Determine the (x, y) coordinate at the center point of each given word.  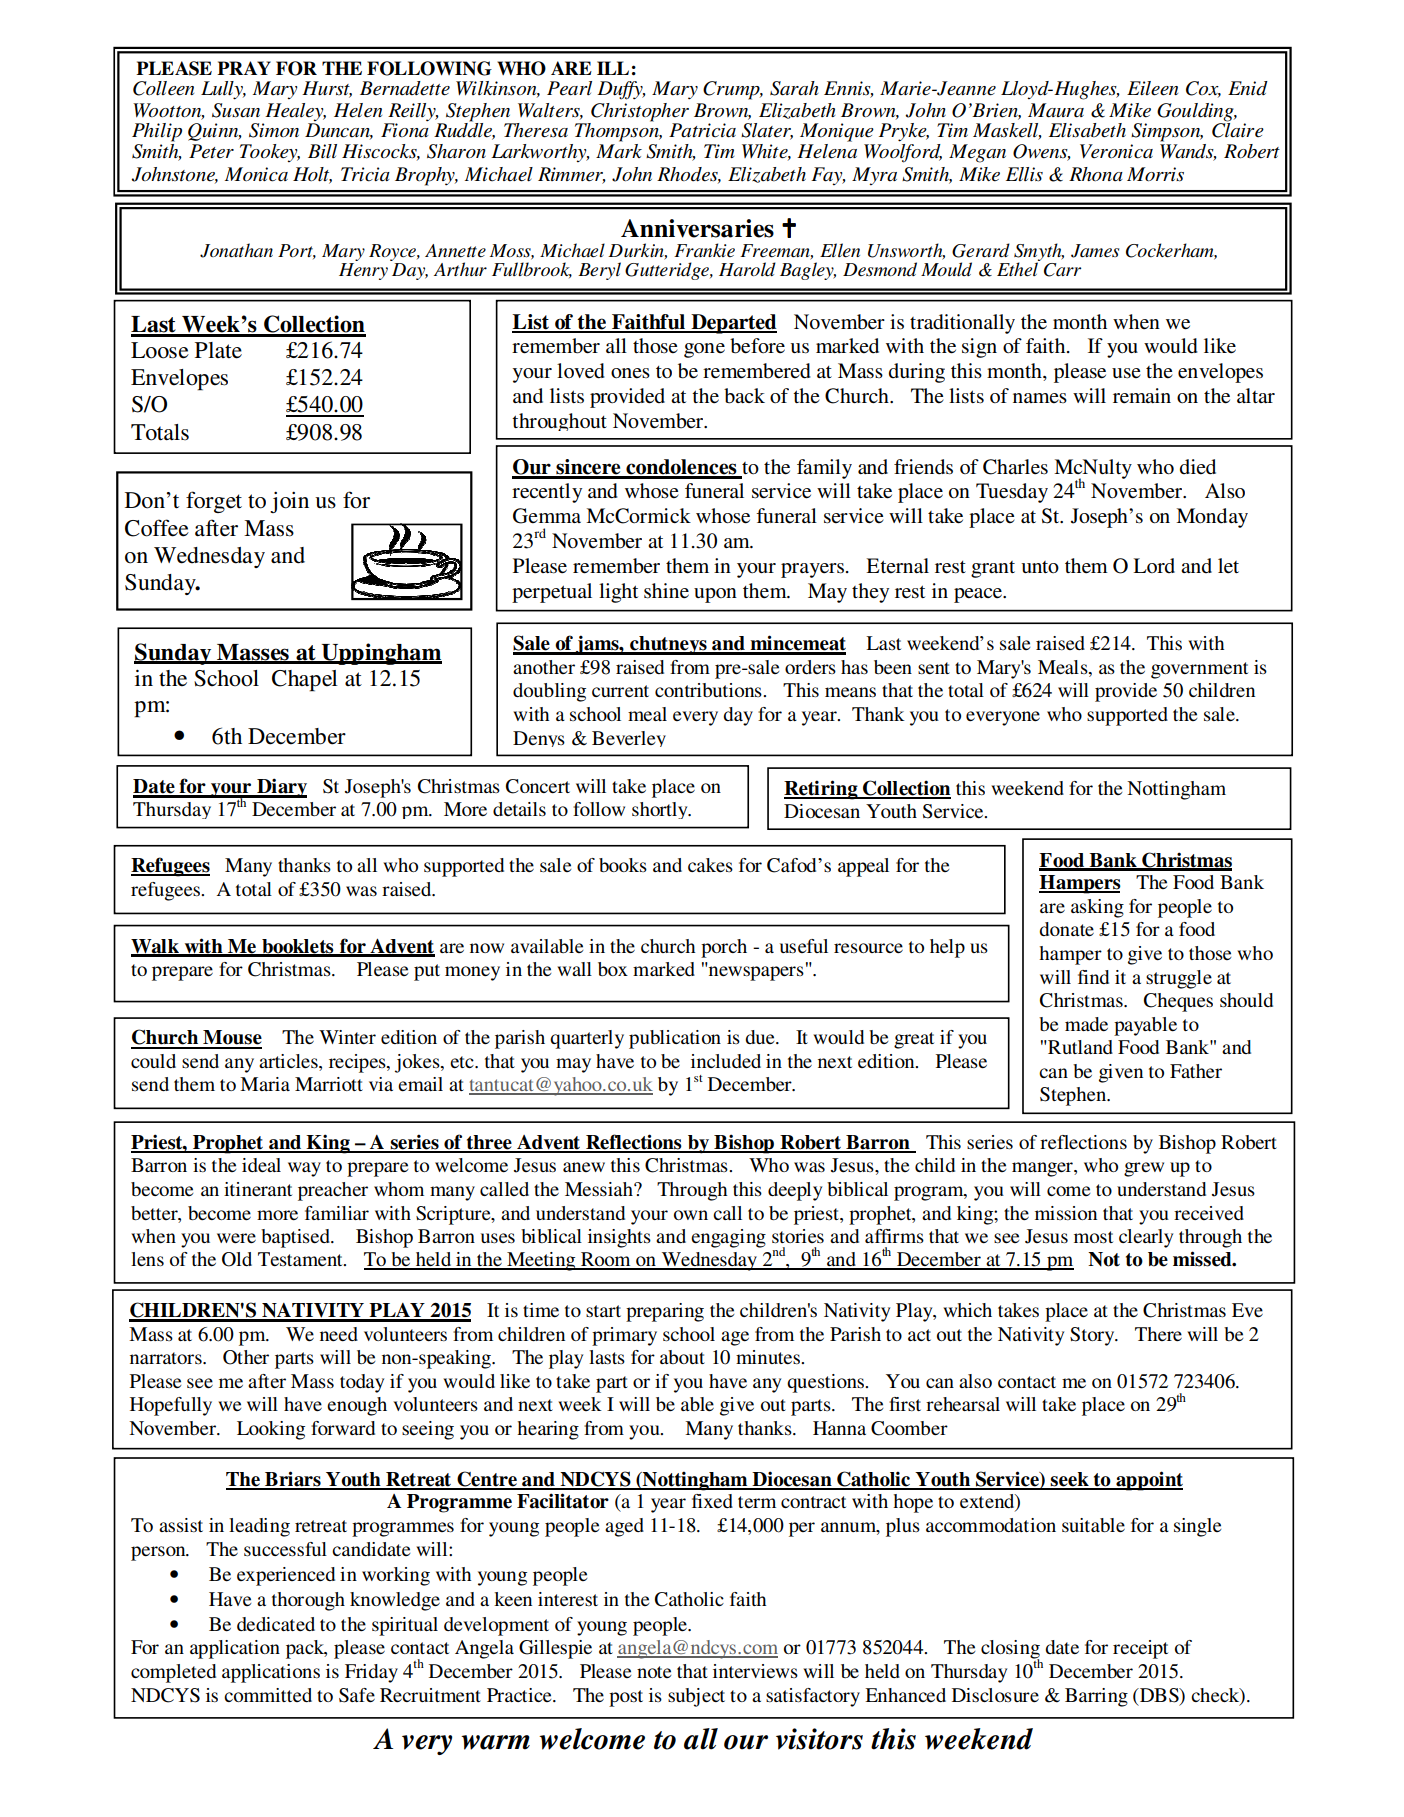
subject (696, 1697)
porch (724, 948)
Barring (1096, 1697)
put (427, 972)
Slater (767, 131)
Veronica (1116, 151)
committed (268, 1695)
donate (1066, 929)
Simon (274, 130)
